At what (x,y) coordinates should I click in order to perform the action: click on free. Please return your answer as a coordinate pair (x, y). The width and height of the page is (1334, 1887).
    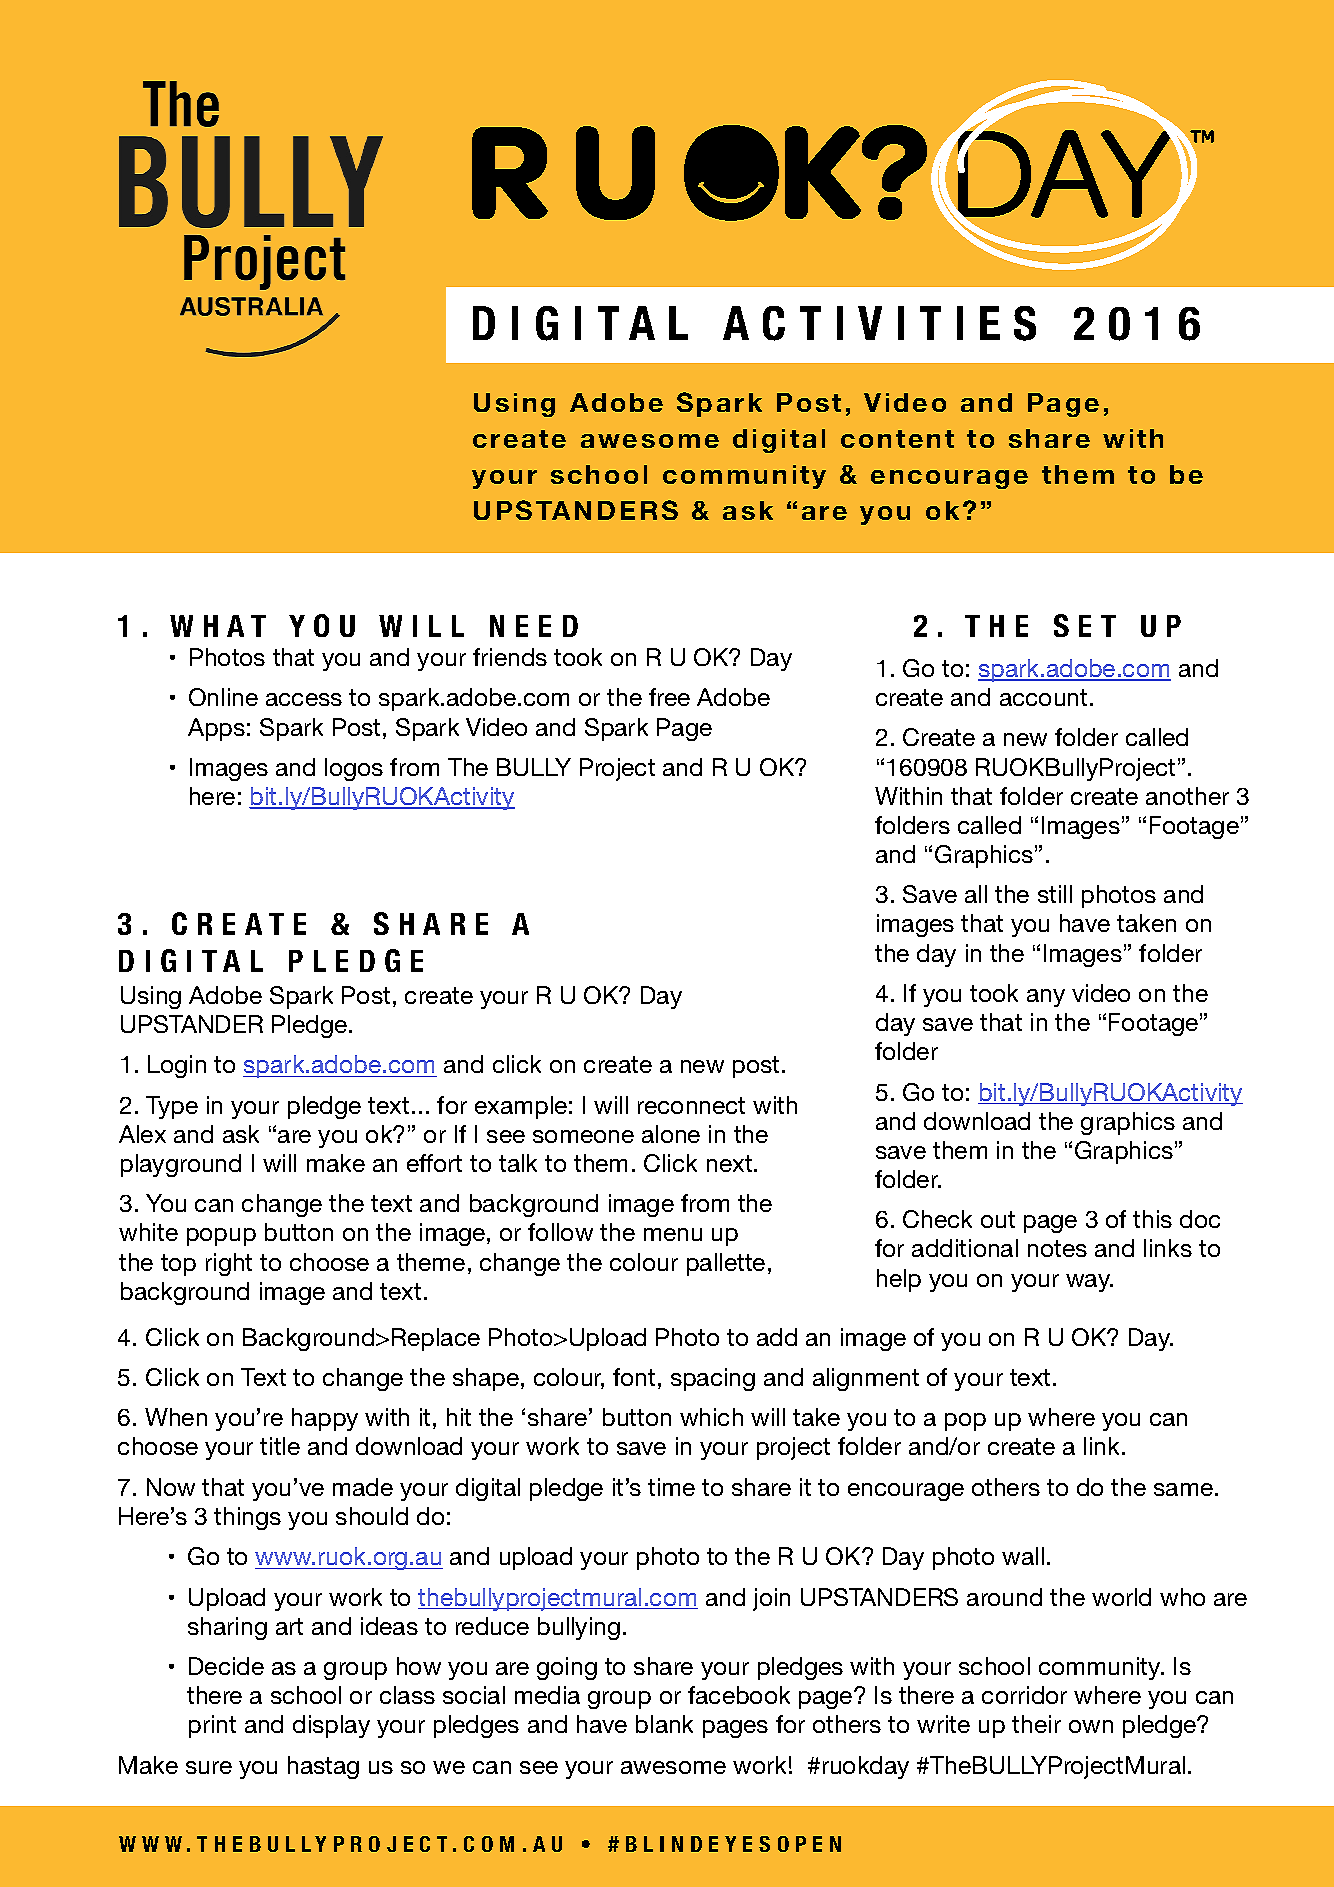
    Looking at the image, I should click on (669, 697).
